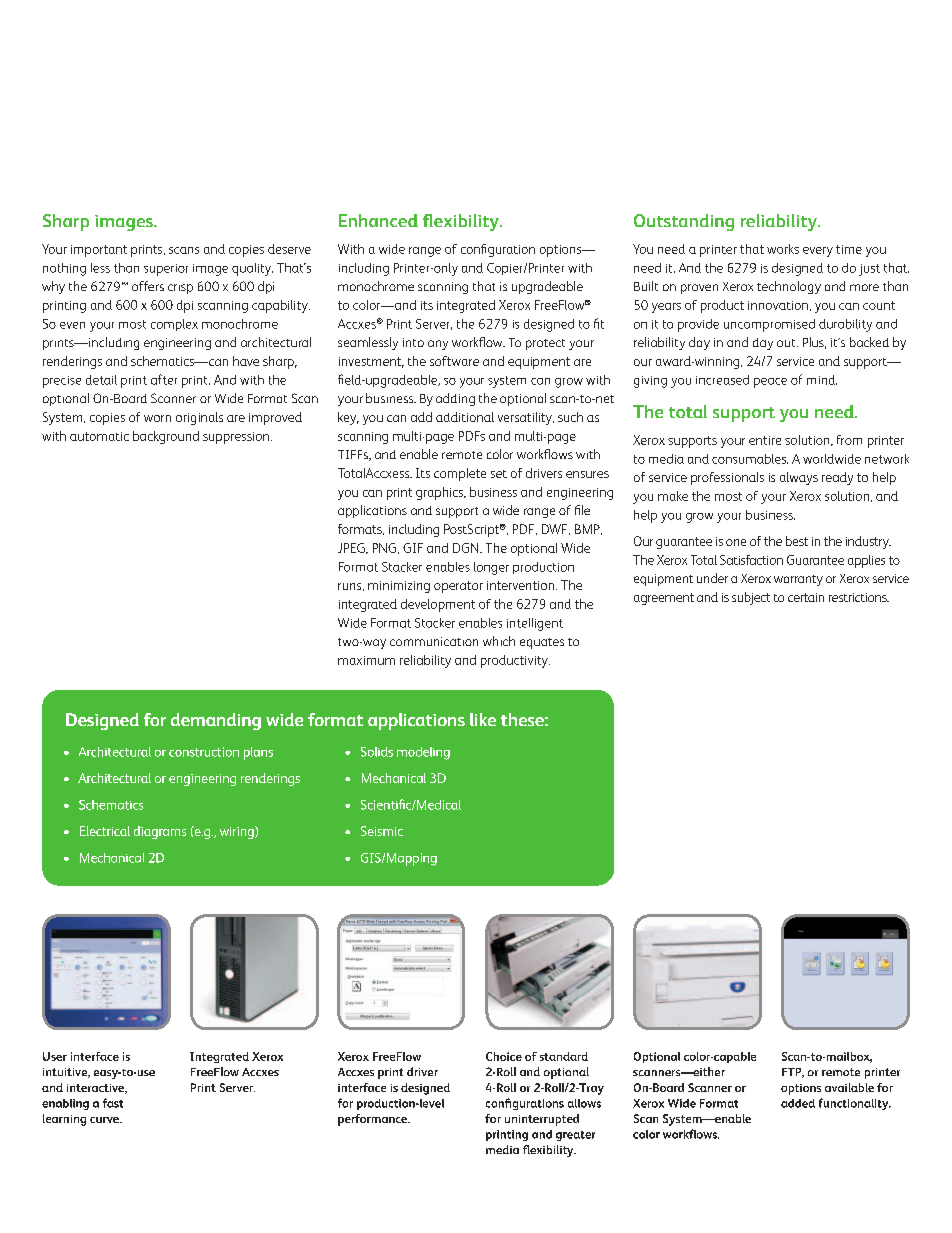 This document has height=1233, width=952. What do you see at coordinates (113, 1103) in the document?
I see `fast` at bounding box center [113, 1103].
